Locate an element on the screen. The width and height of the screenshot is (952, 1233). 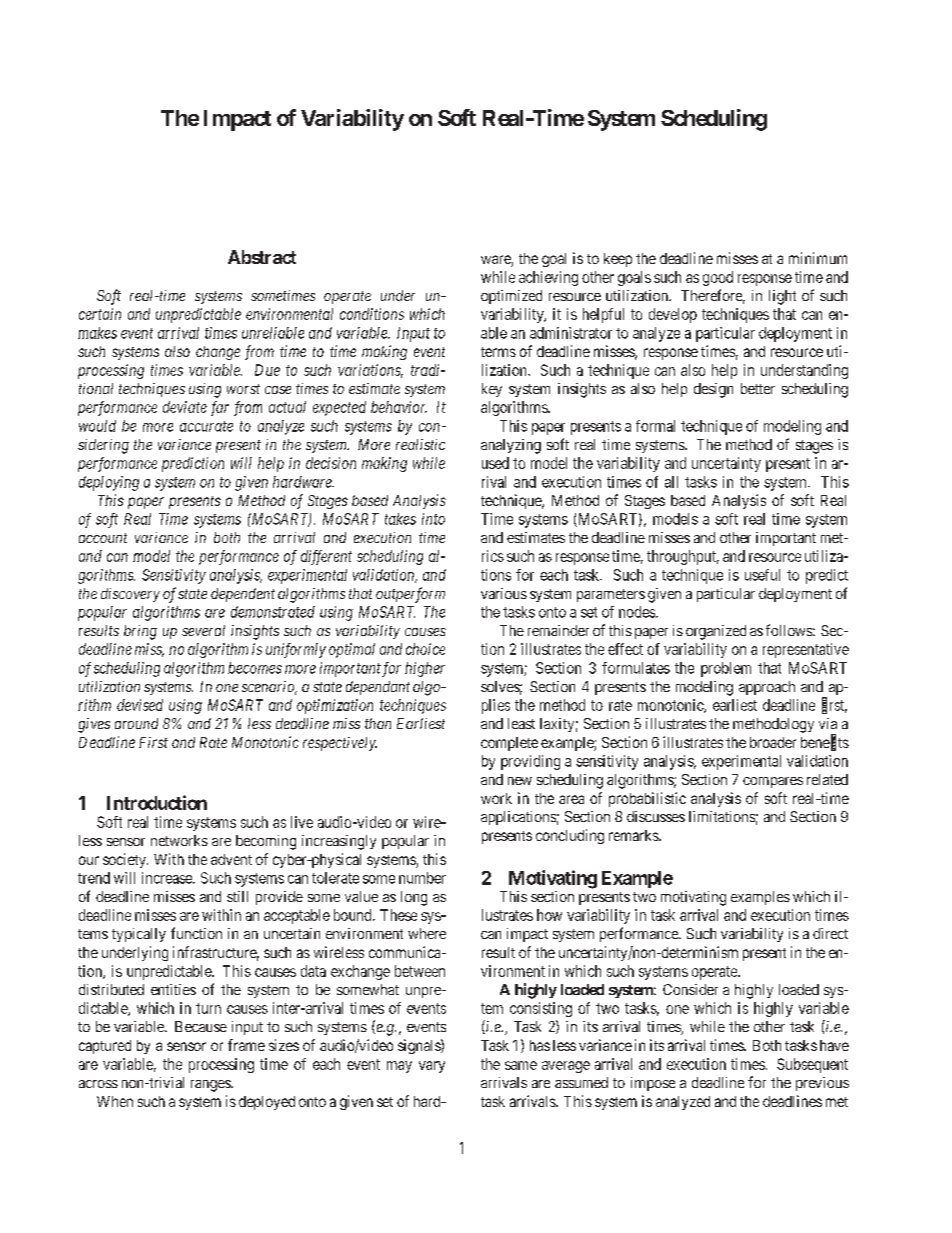
becomes is located at coordinates (255, 668).
